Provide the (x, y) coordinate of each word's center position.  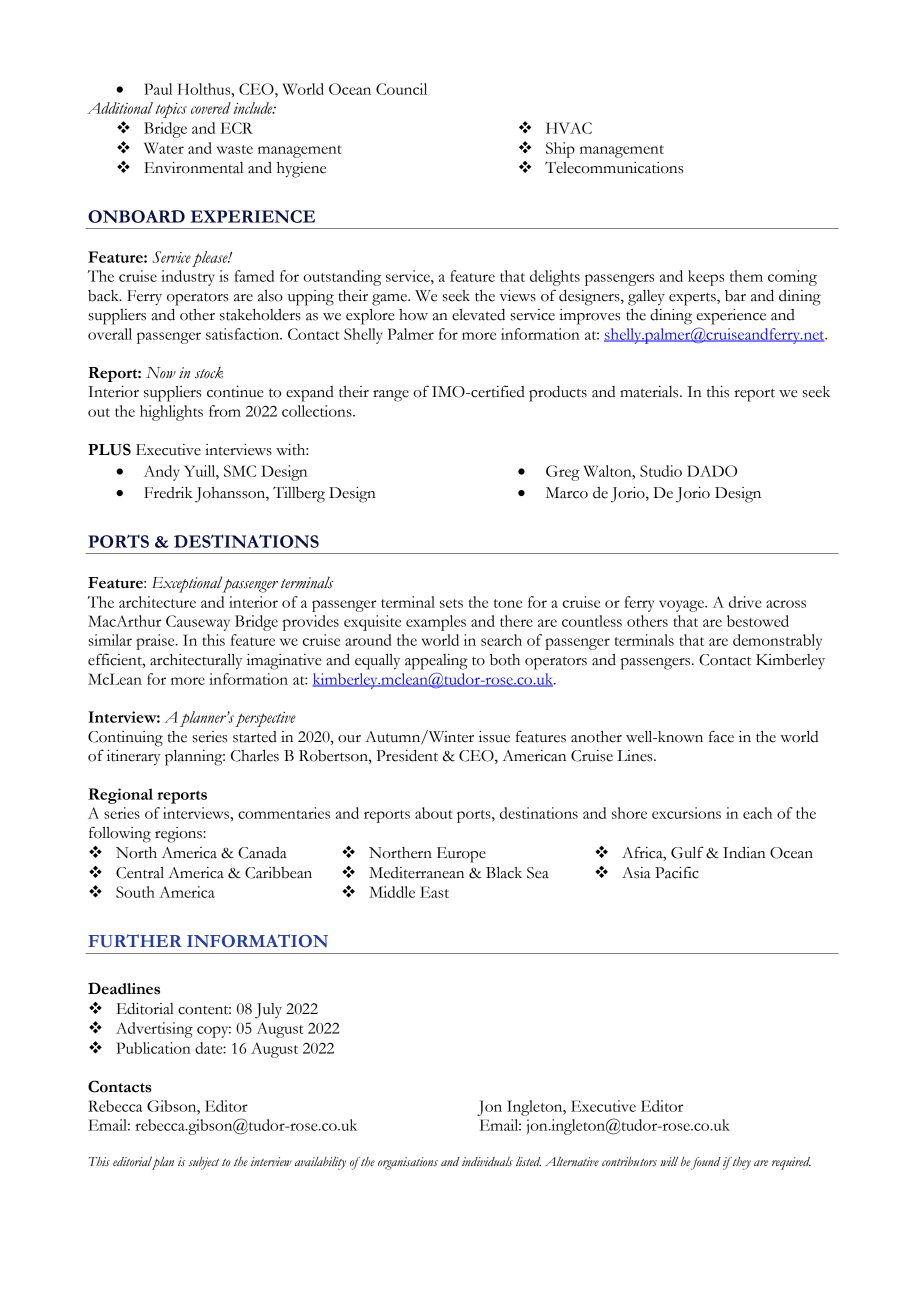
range (391, 396)
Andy (162, 473)
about (434, 813)
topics (171, 110)
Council (401, 89)
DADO (712, 471)
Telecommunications (614, 167)
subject (203, 1163)
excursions (686, 813)
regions (179, 835)
